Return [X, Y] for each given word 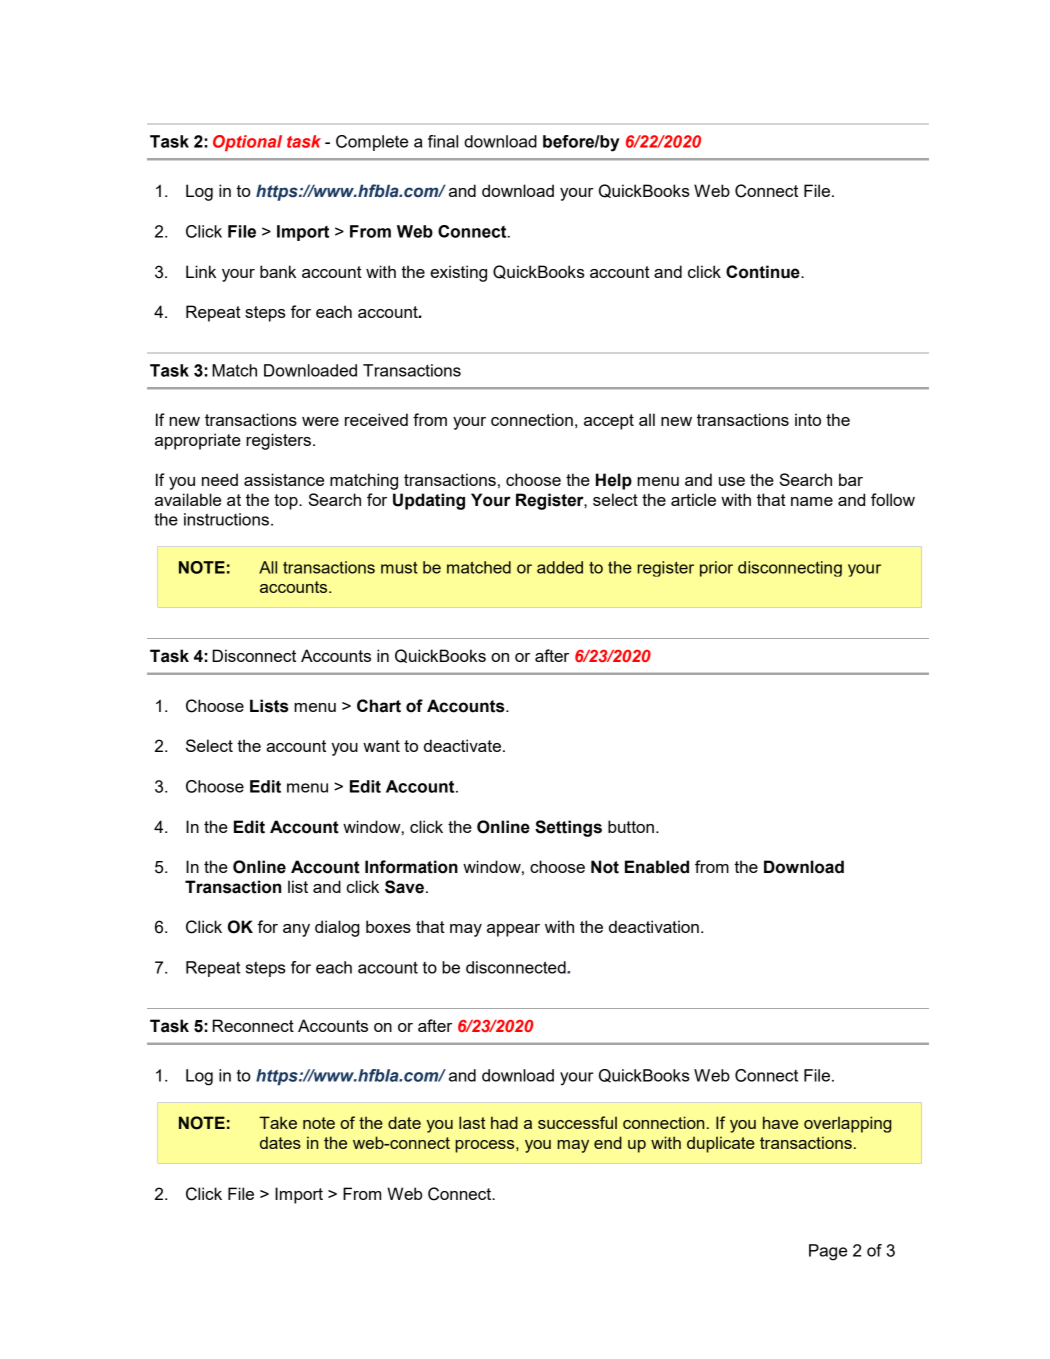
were [320, 421]
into [808, 419]
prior [716, 569]
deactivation [654, 926]
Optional [247, 143]
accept [609, 422]
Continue [764, 272]
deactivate [462, 745]
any [296, 930]
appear [513, 930]
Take [278, 1122]
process [486, 1146]
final [443, 141]
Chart [379, 706]
